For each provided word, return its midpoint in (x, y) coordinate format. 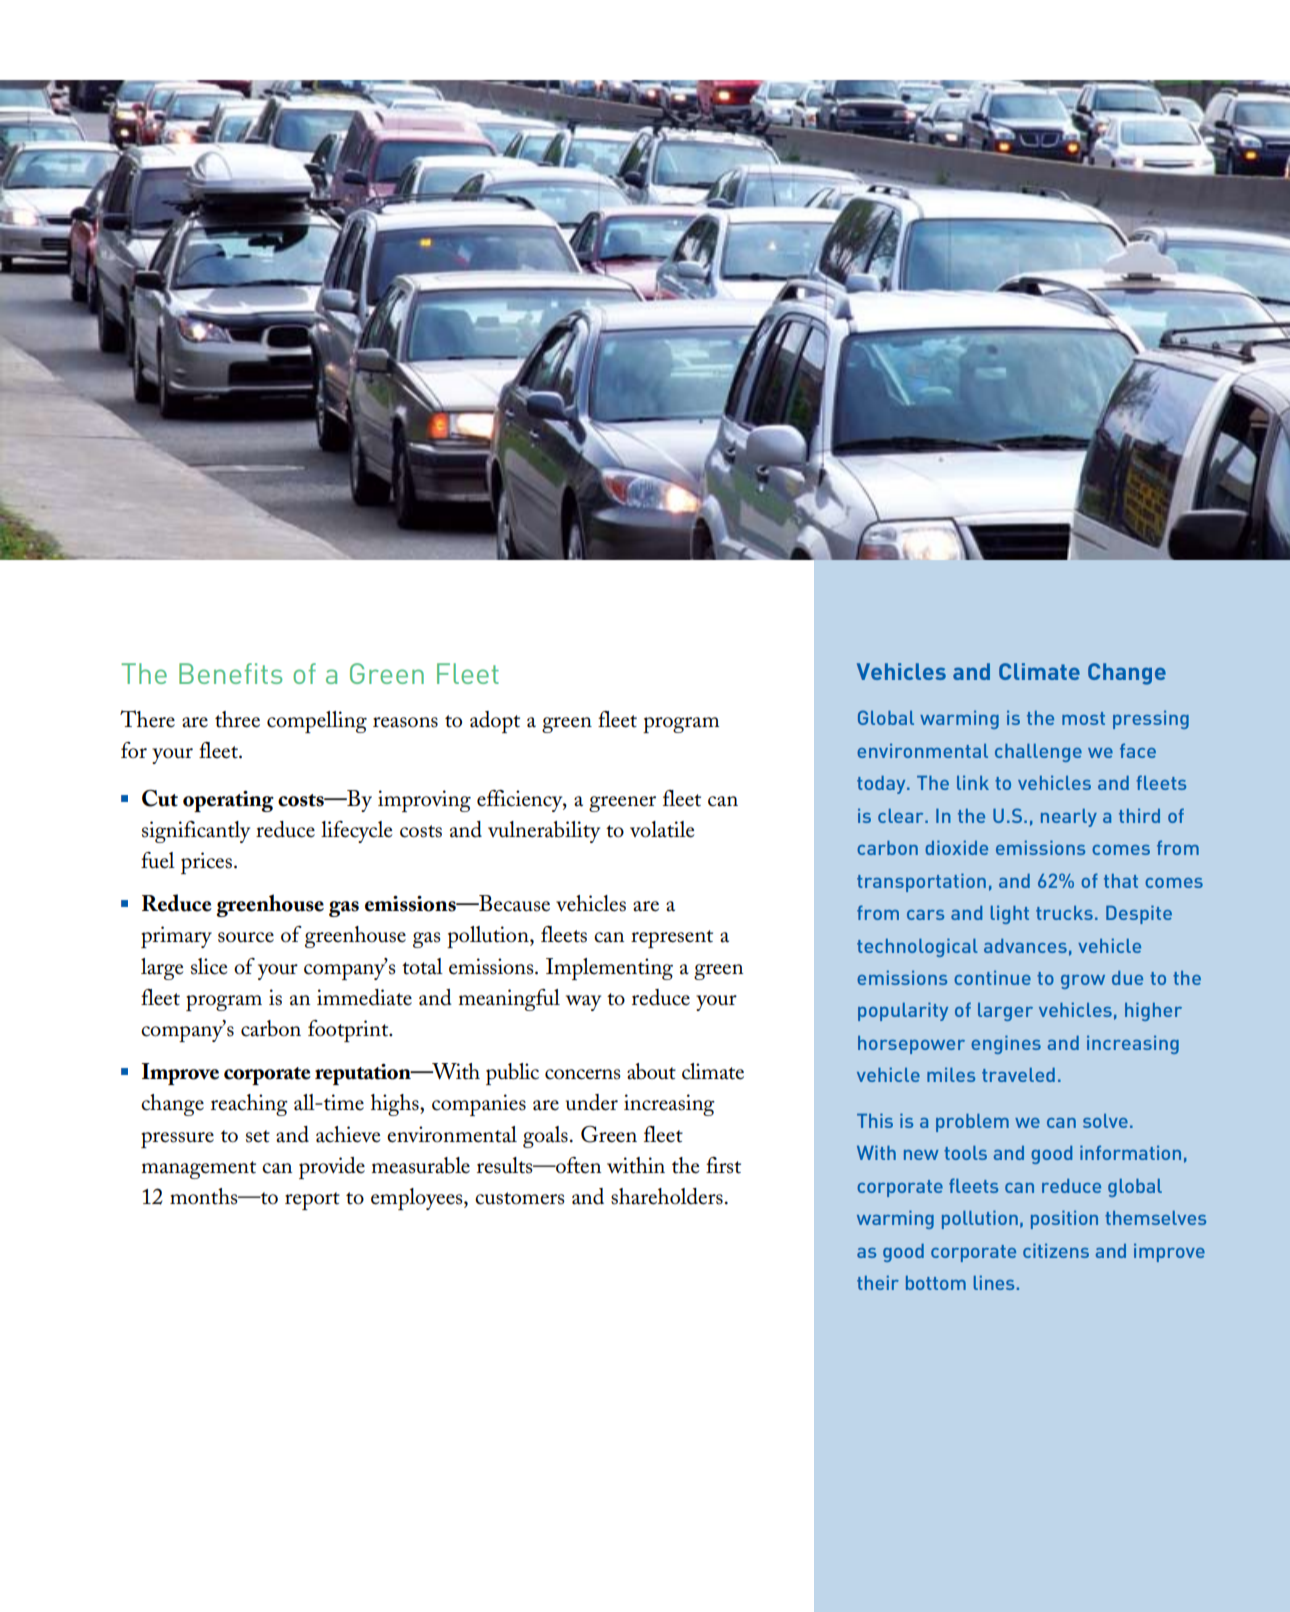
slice (209, 966)
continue (992, 977)
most (1083, 718)
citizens (1056, 1250)
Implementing (609, 969)
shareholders (667, 1196)
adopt (495, 722)
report (312, 1201)
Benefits (230, 673)
